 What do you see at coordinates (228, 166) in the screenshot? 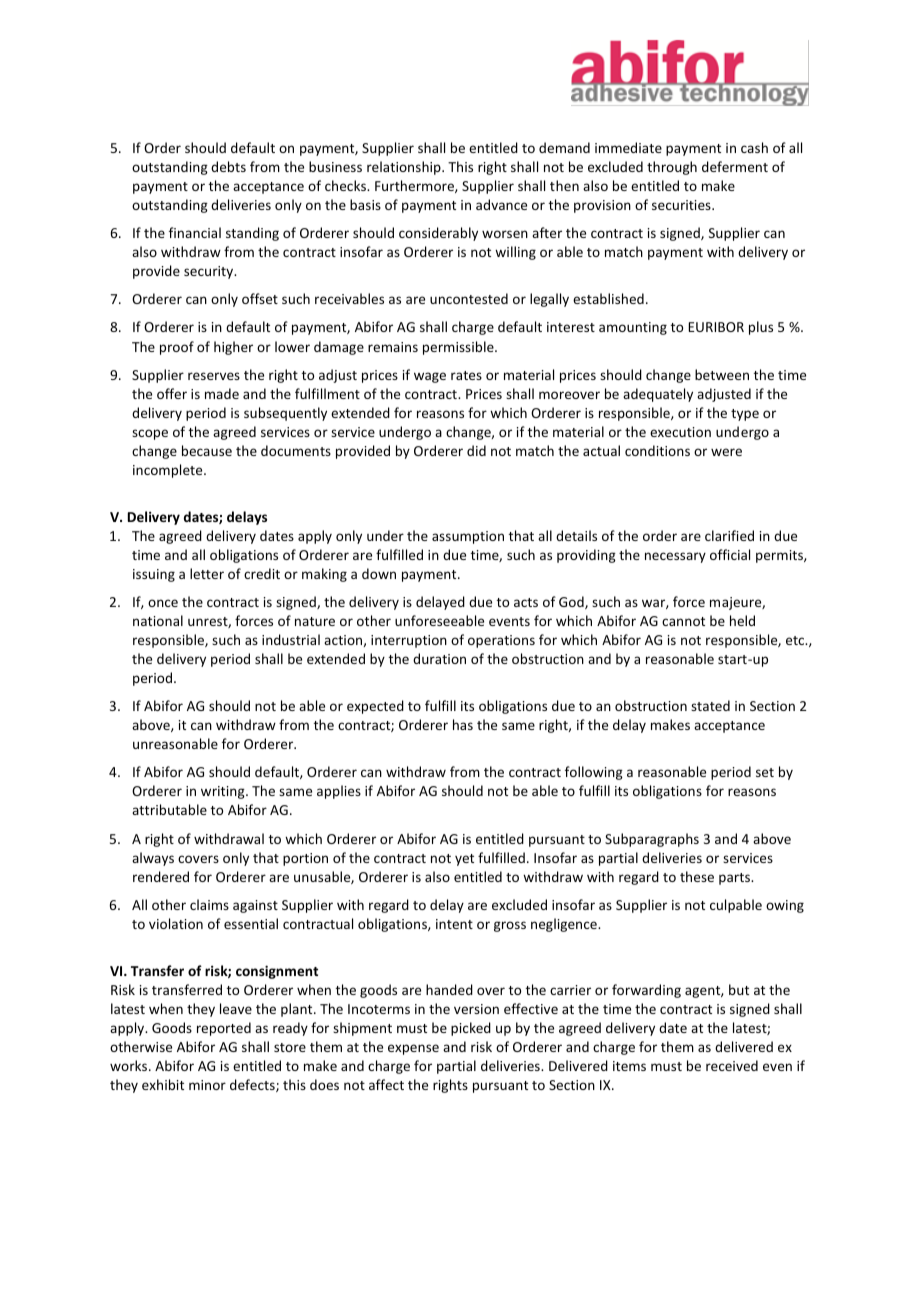
I see `debts` at bounding box center [228, 166].
